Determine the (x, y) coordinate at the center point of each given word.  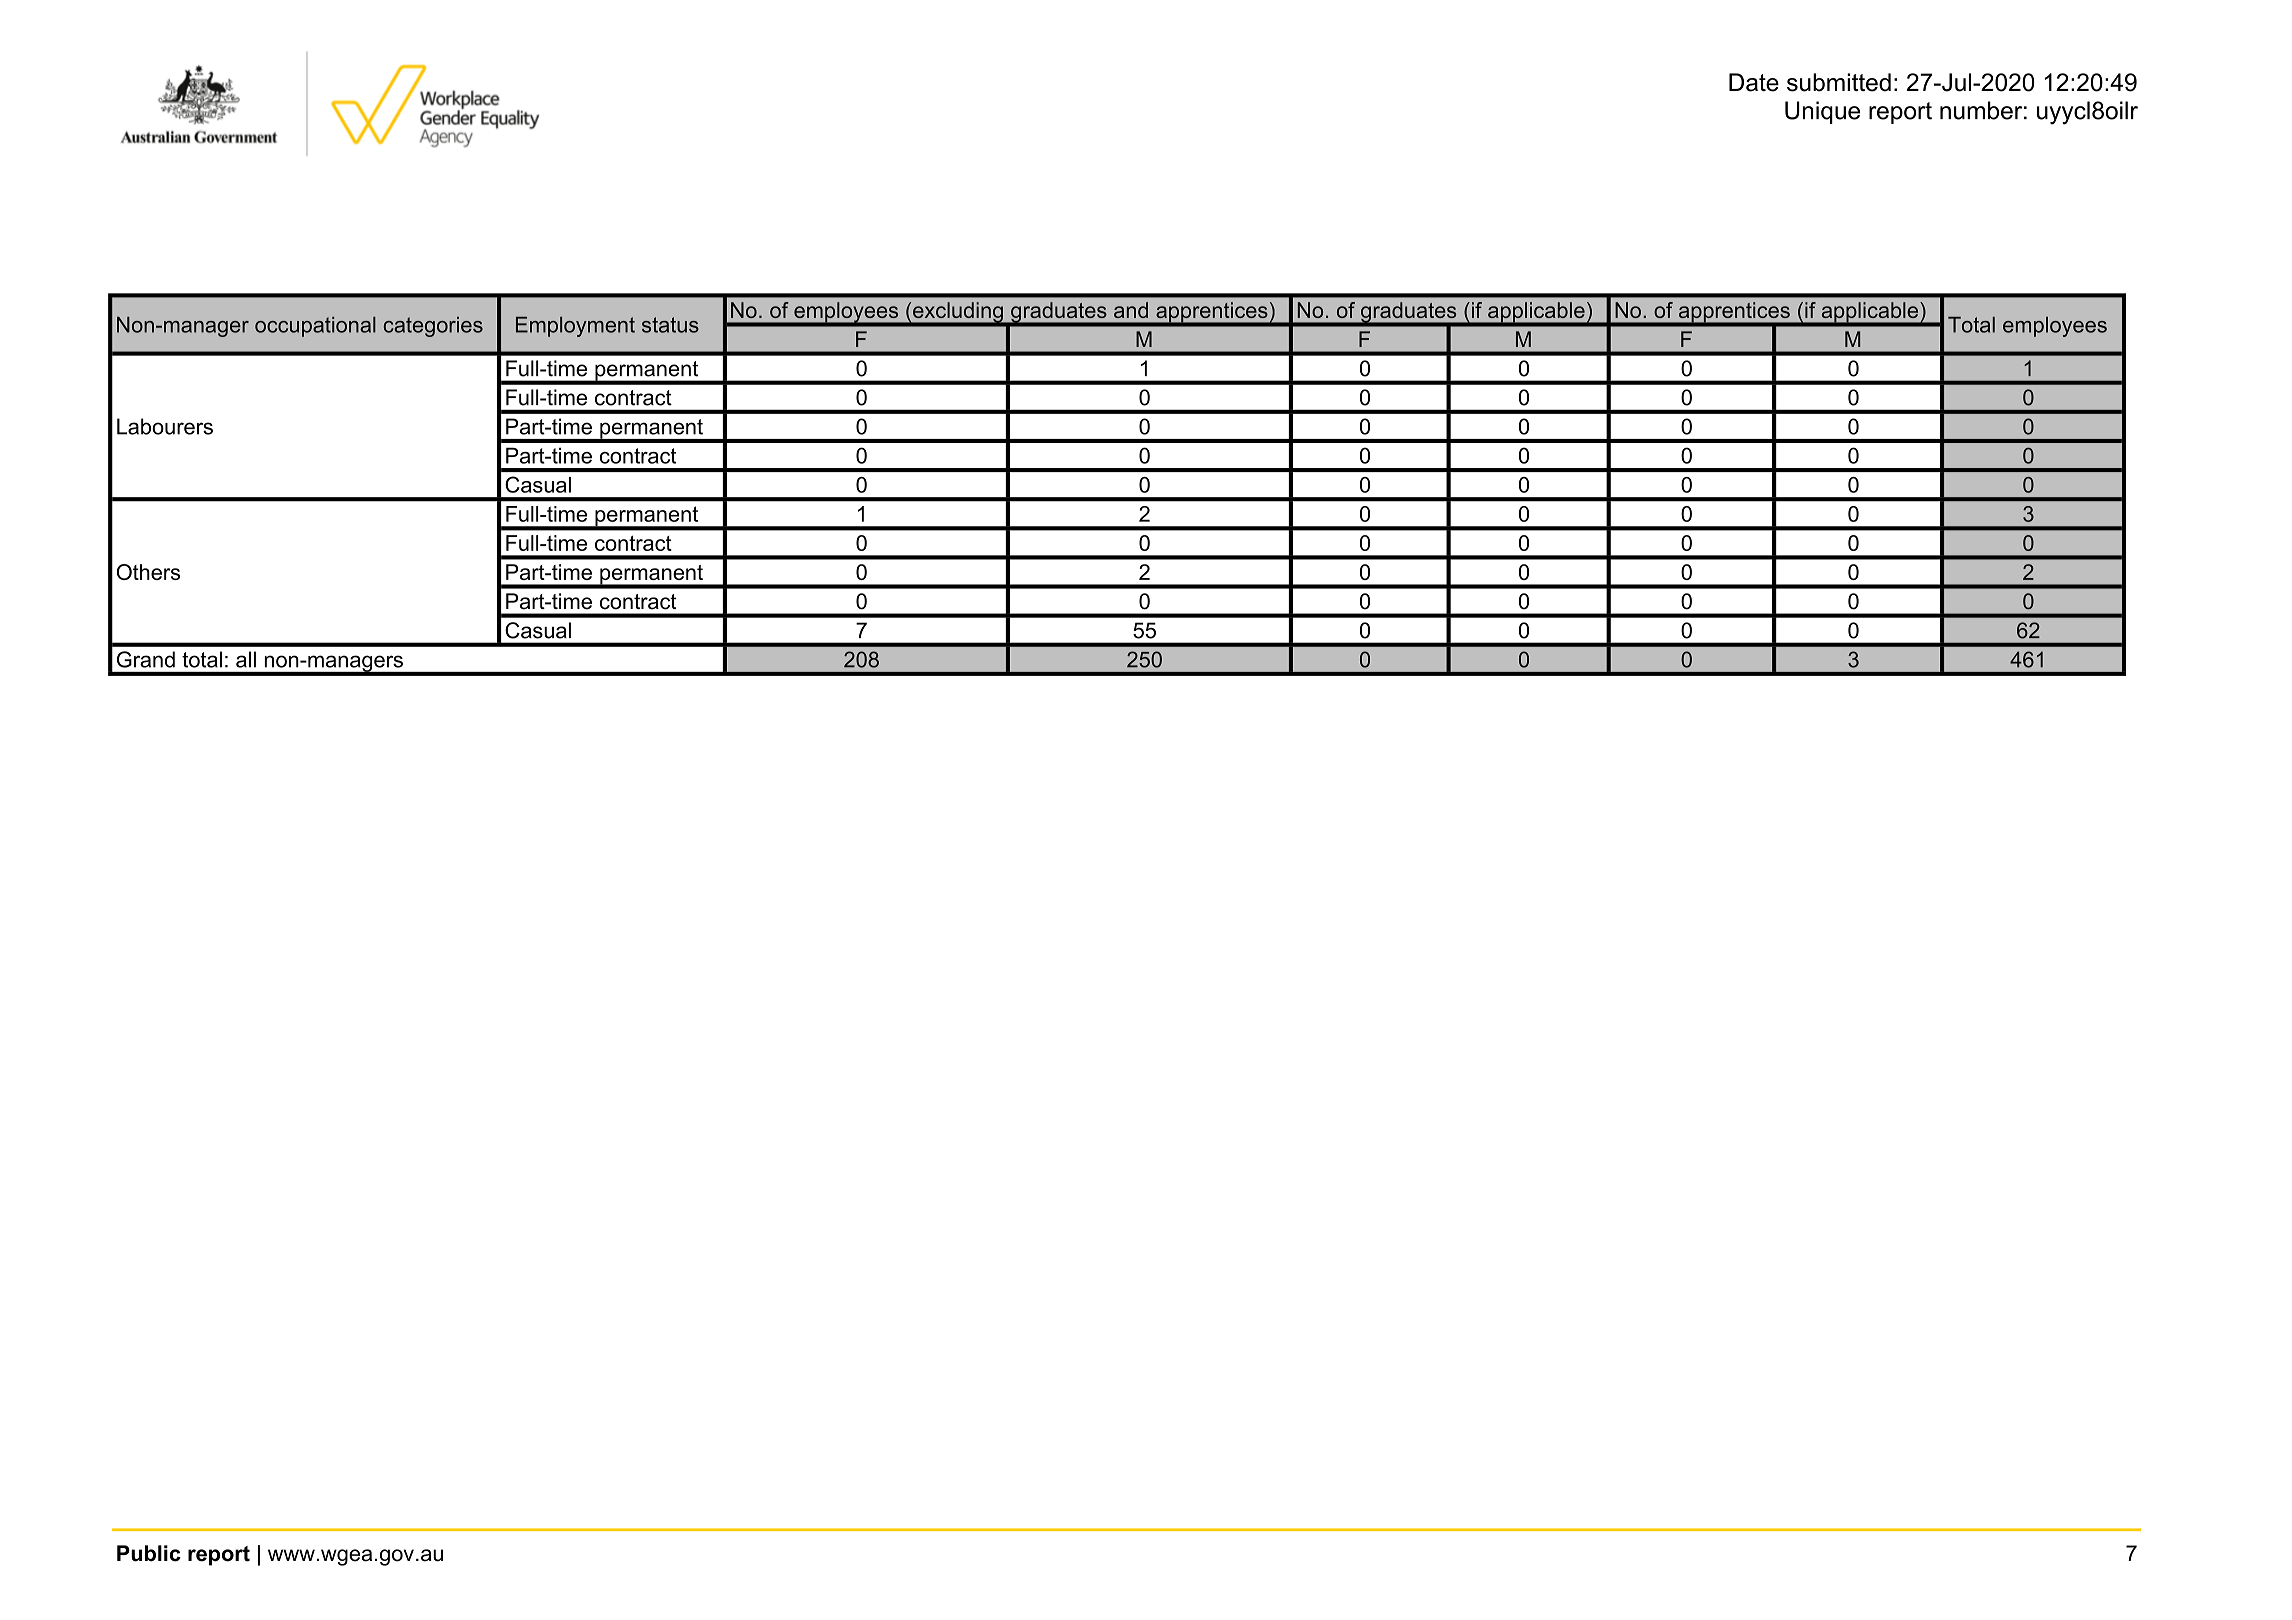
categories (433, 327)
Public (149, 1553)
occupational (315, 327)
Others (148, 572)
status (670, 325)
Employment (575, 327)
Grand (146, 659)
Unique (1822, 112)
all (246, 659)
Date (1754, 82)
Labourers (165, 426)
